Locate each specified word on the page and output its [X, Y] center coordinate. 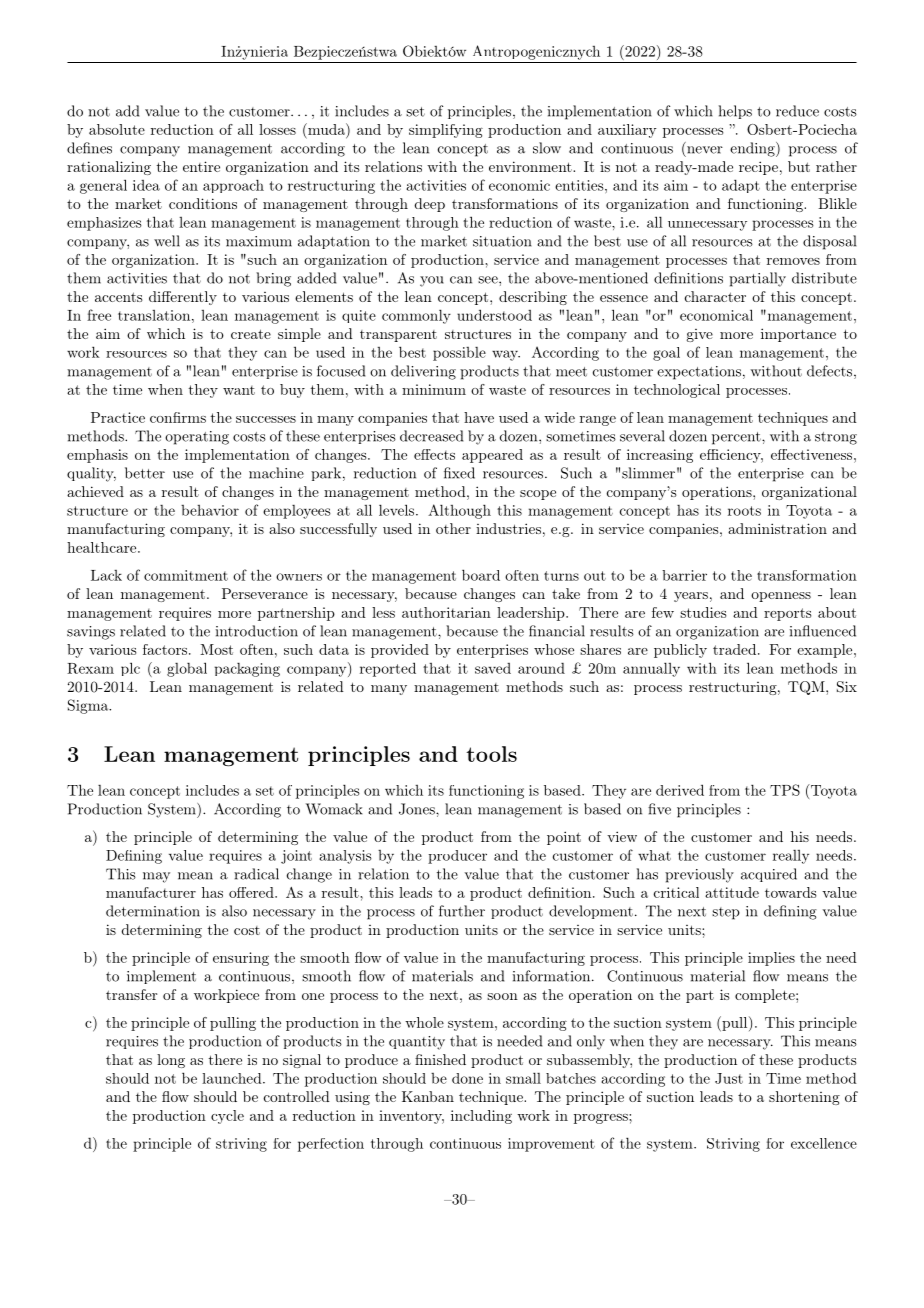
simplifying [446, 131]
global [187, 669]
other [453, 528]
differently [183, 298]
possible [459, 354]
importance [798, 335]
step [726, 913]
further [462, 911]
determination [153, 911]
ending [753, 149]
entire [201, 166]
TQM [806, 688]
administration [777, 528]
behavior [210, 510]
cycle [227, 1117]
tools [491, 754]
